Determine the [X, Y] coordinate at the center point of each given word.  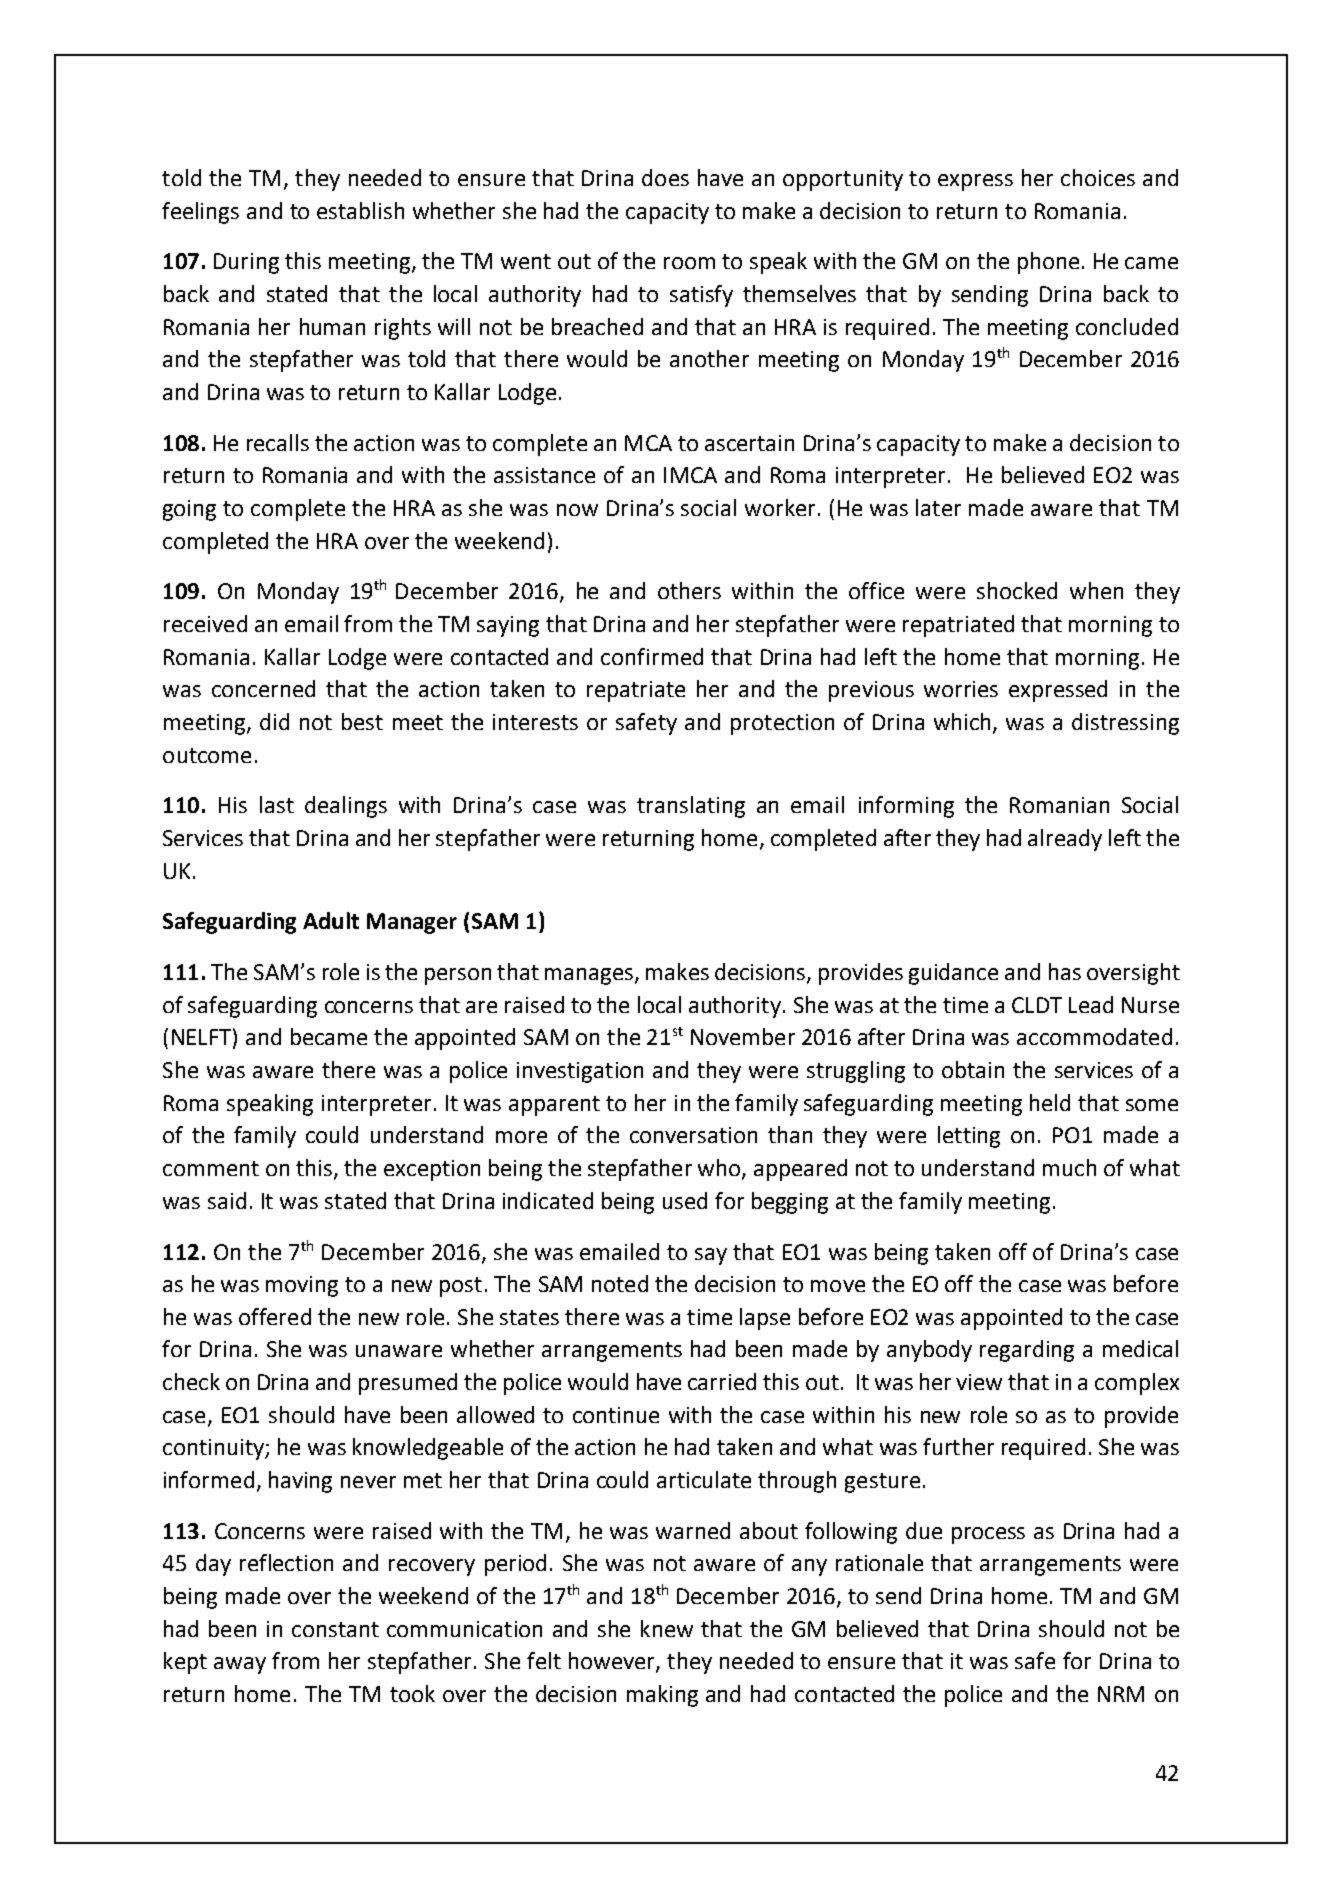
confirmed [652, 656]
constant [335, 1629]
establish [360, 210]
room [689, 263]
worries [961, 689]
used [685, 1200]
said [227, 1200]
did [274, 721]
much [1069, 1167]
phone [1048, 263]
